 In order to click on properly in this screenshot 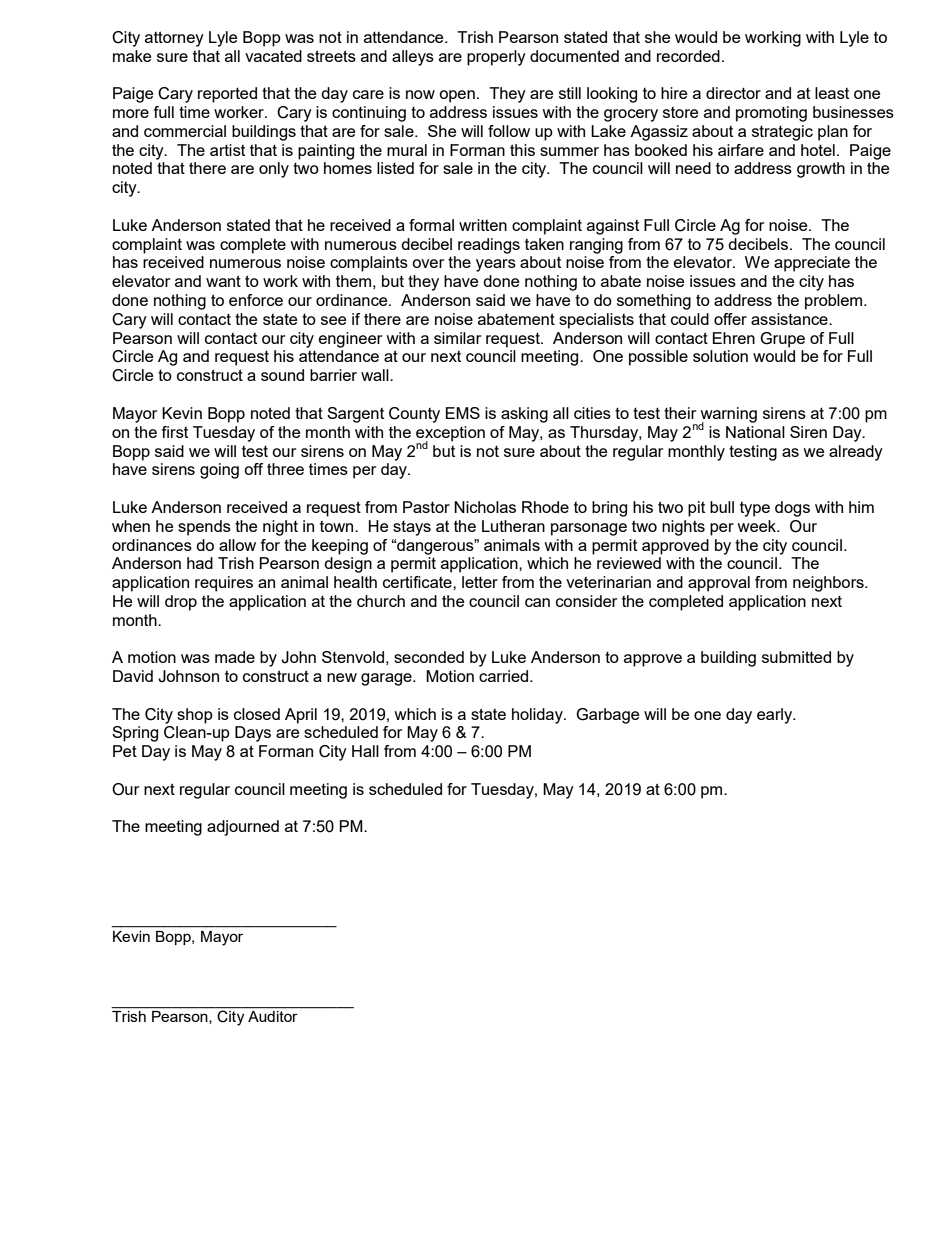, I will do `click(496, 58)`.
